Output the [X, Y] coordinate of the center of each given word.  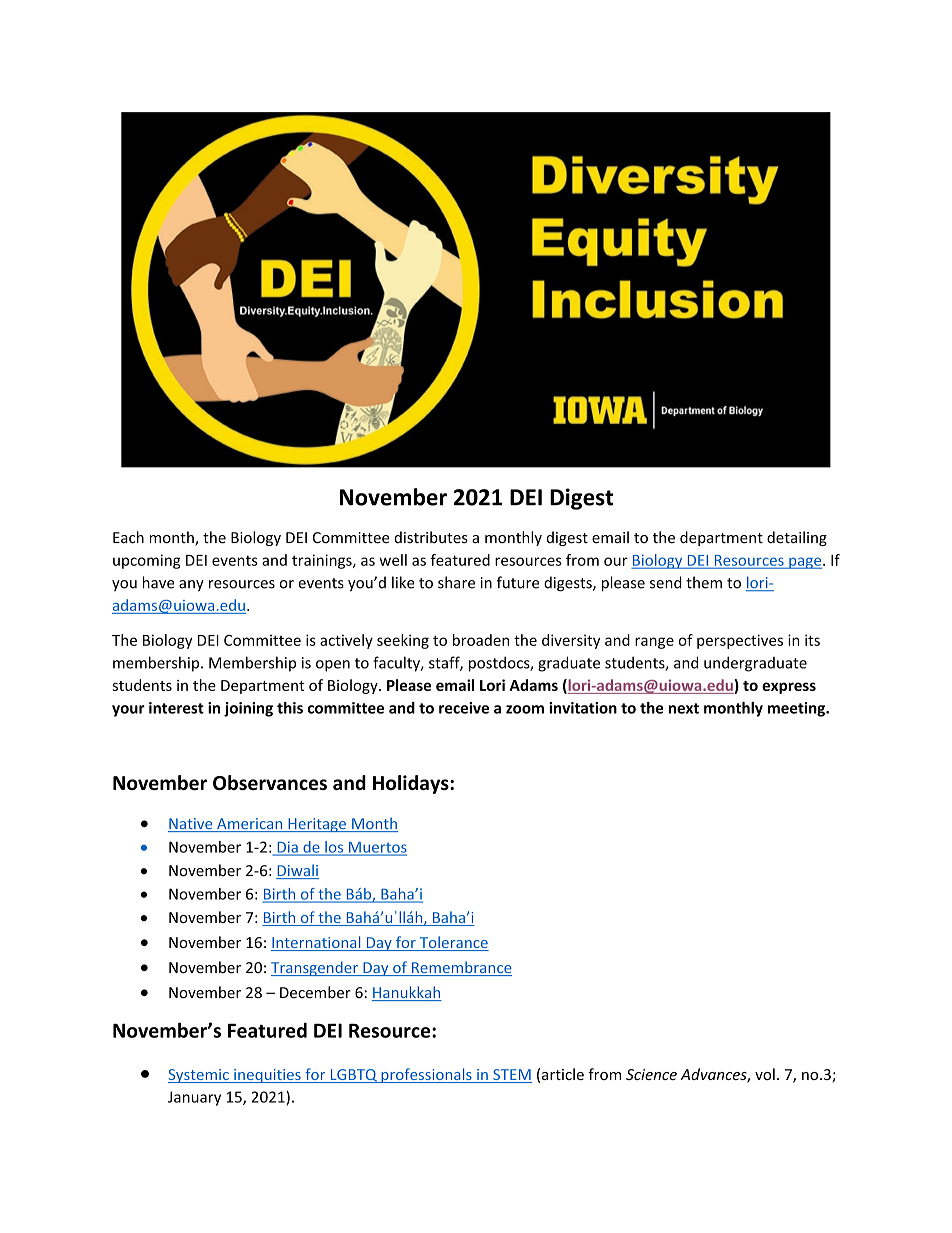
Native [191, 825]
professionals [426, 1075]
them [704, 582]
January [194, 1098]
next [684, 708]
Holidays [412, 784]
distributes [431, 537]
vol [765, 1074]
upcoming [147, 561]
